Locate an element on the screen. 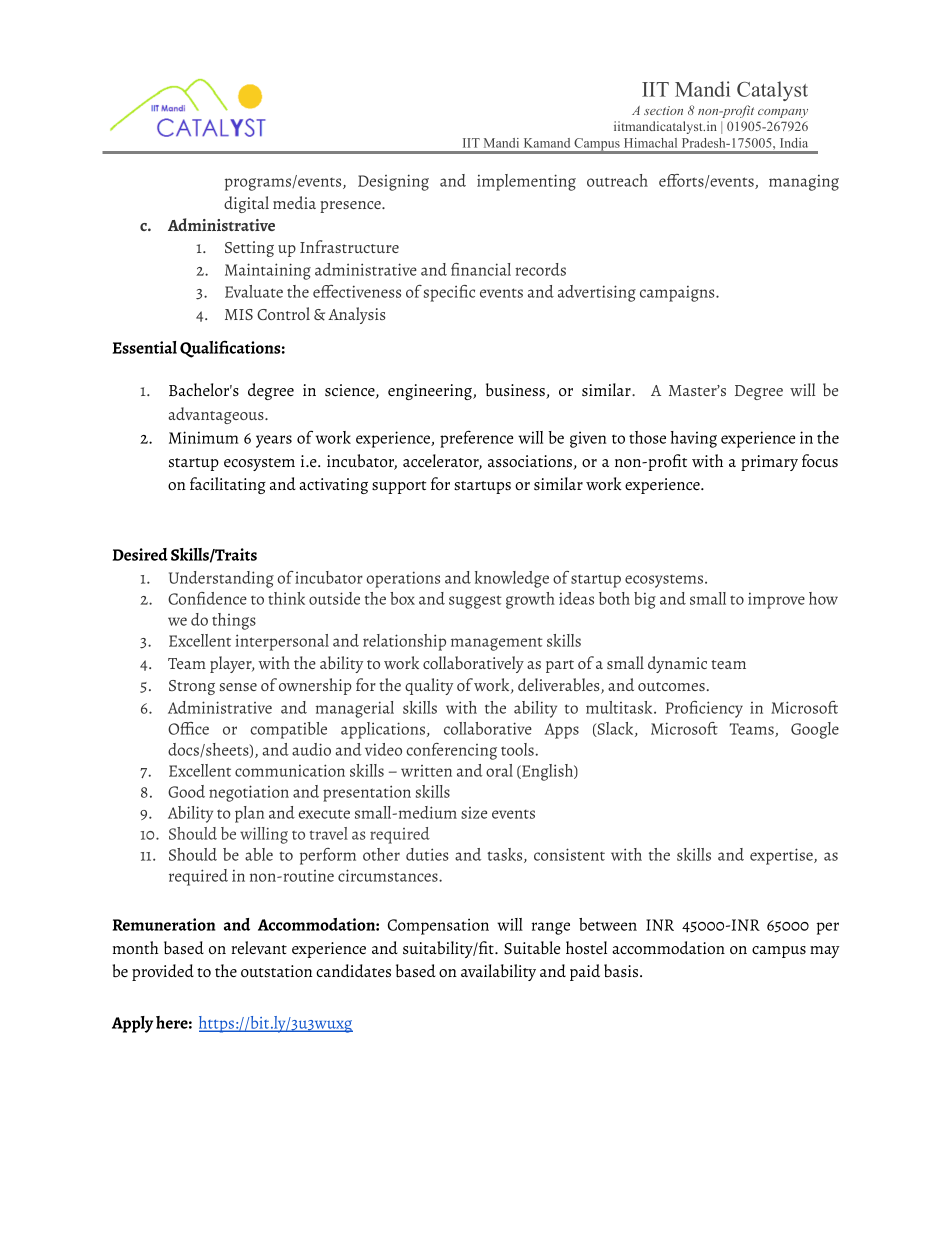  Office is located at coordinates (188, 728).
